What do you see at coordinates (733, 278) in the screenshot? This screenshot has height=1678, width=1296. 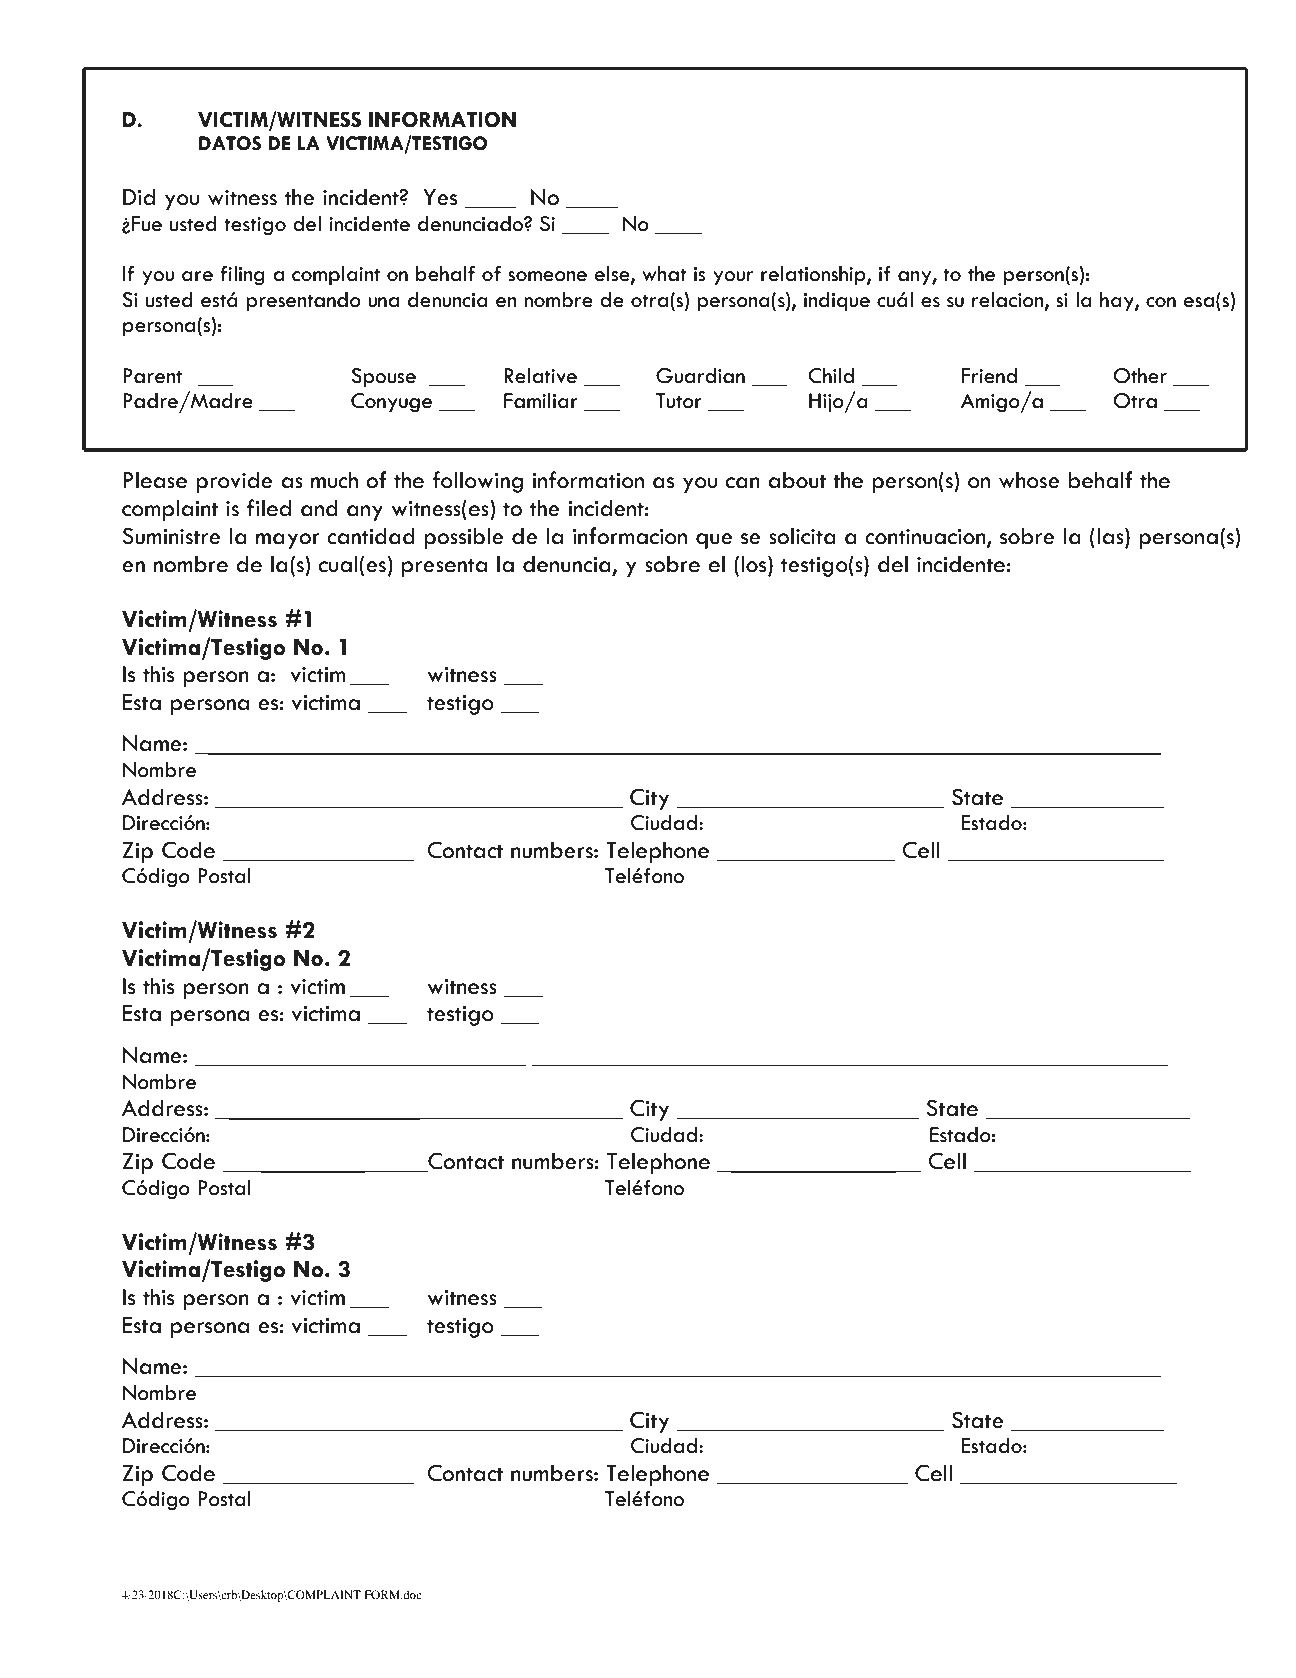 I see `your` at bounding box center [733, 278].
